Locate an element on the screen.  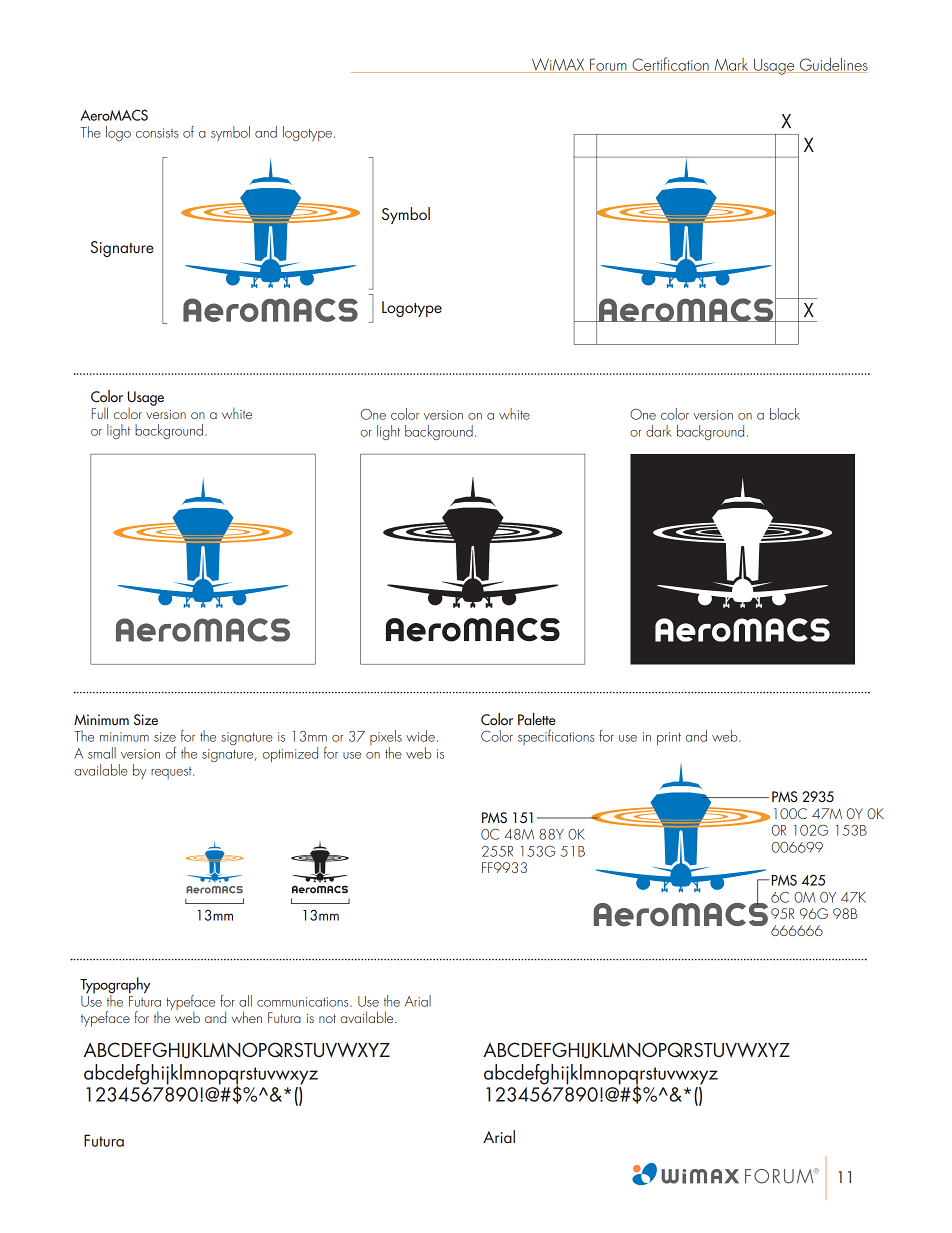
print is located at coordinates (669, 738).
